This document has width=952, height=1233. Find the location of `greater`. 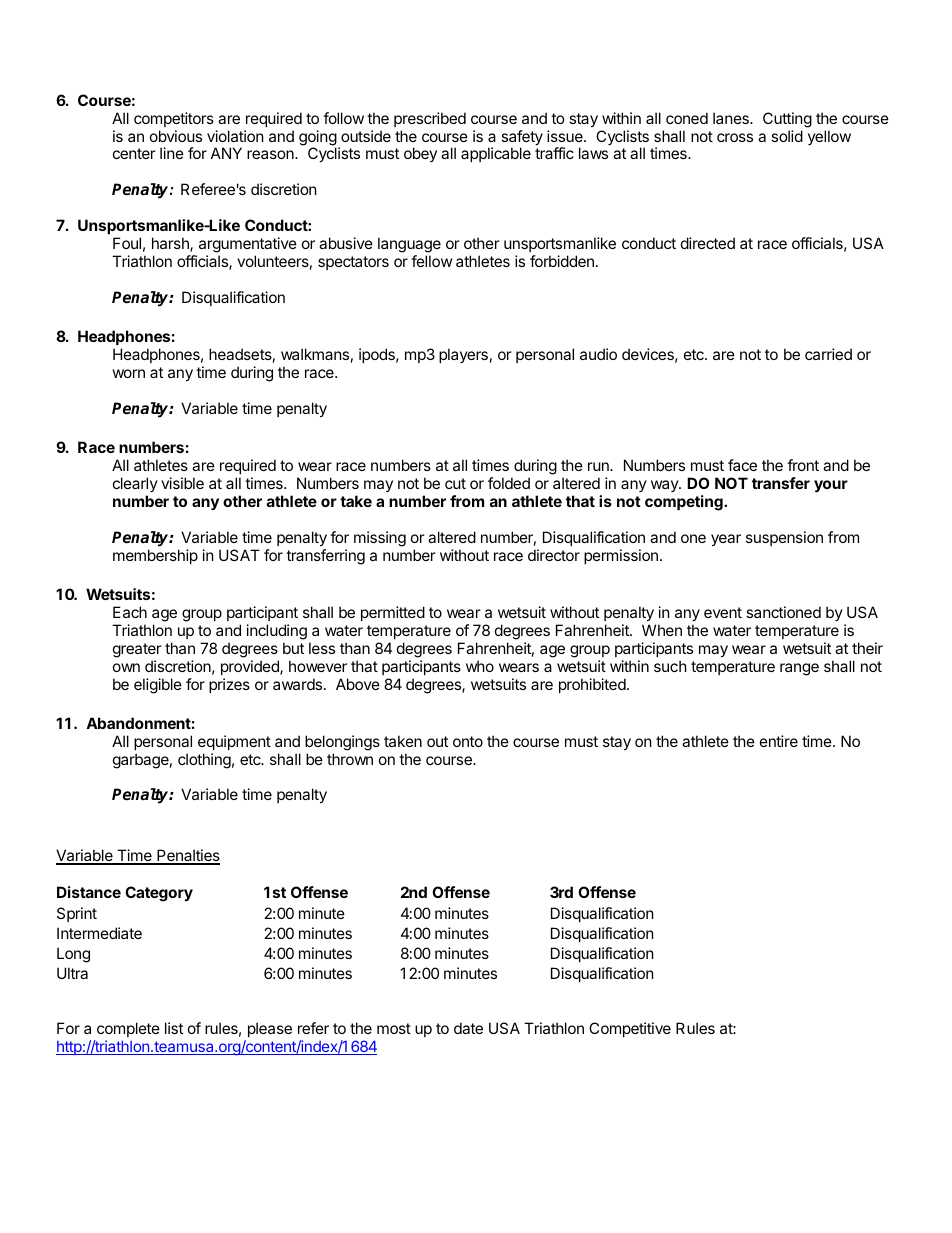

greater is located at coordinates (137, 650).
